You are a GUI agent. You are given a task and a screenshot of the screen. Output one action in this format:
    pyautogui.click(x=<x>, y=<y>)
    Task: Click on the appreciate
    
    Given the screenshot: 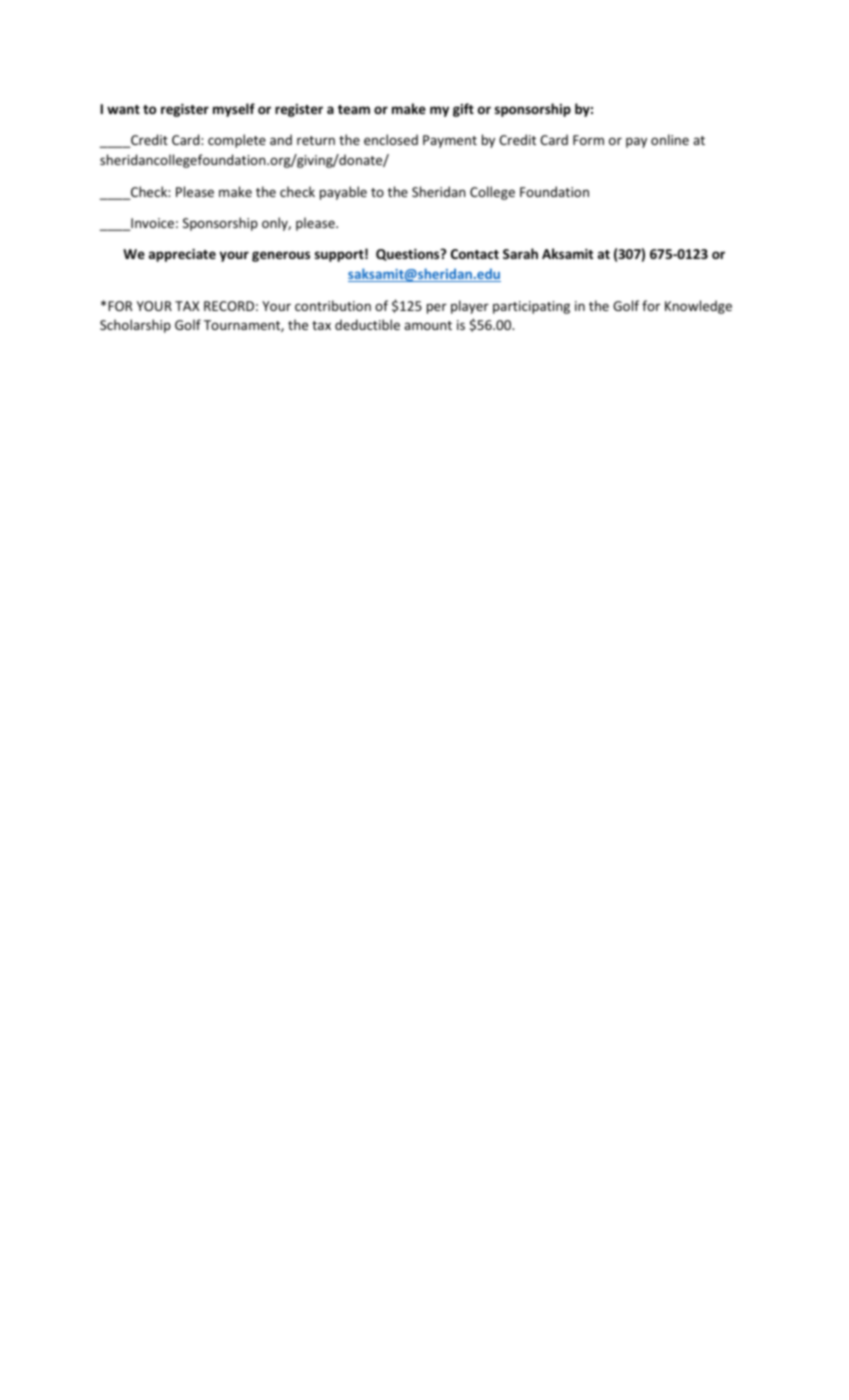 What is the action you would take?
    pyautogui.click(x=182, y=255)
